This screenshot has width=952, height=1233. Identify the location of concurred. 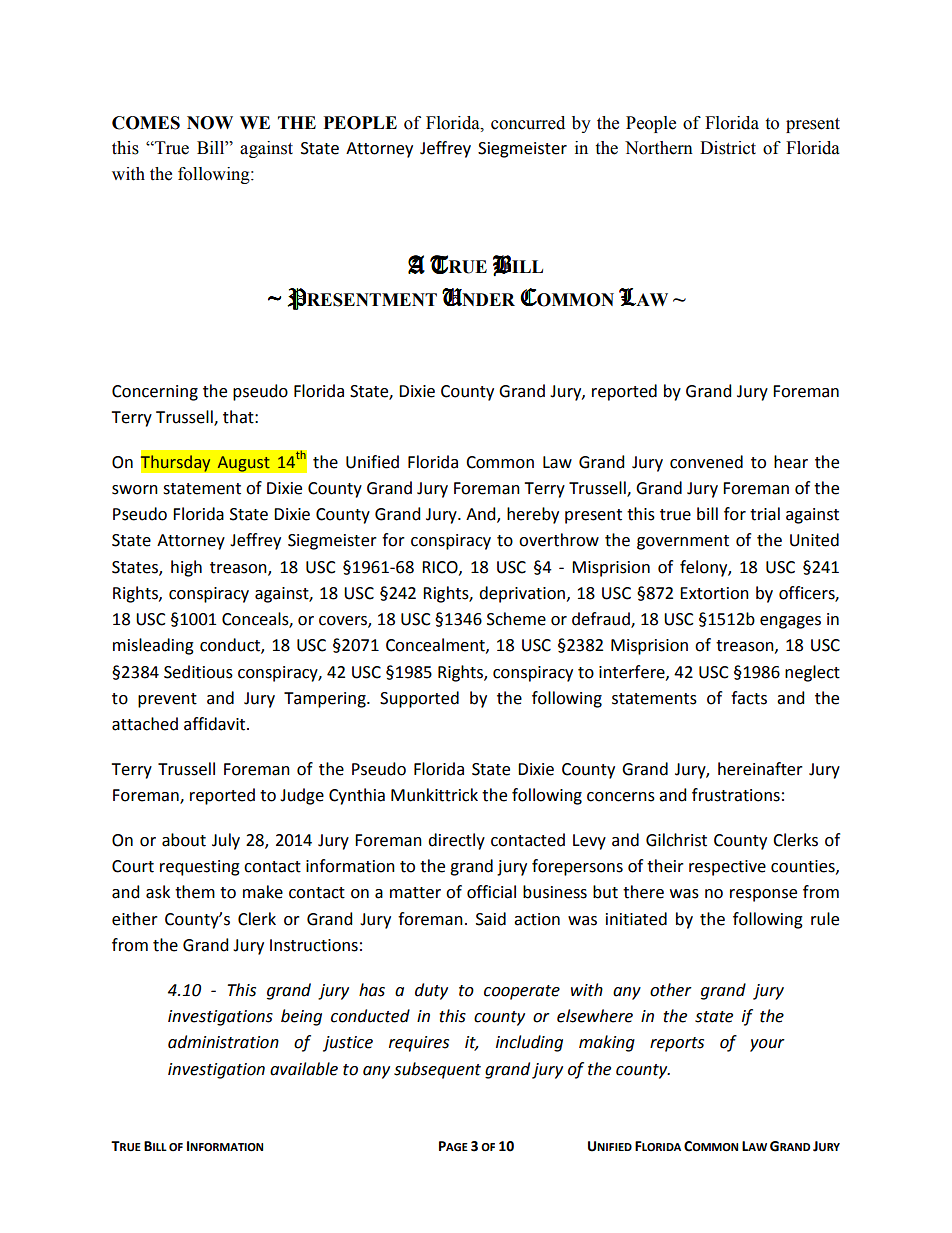
(528, 123).
